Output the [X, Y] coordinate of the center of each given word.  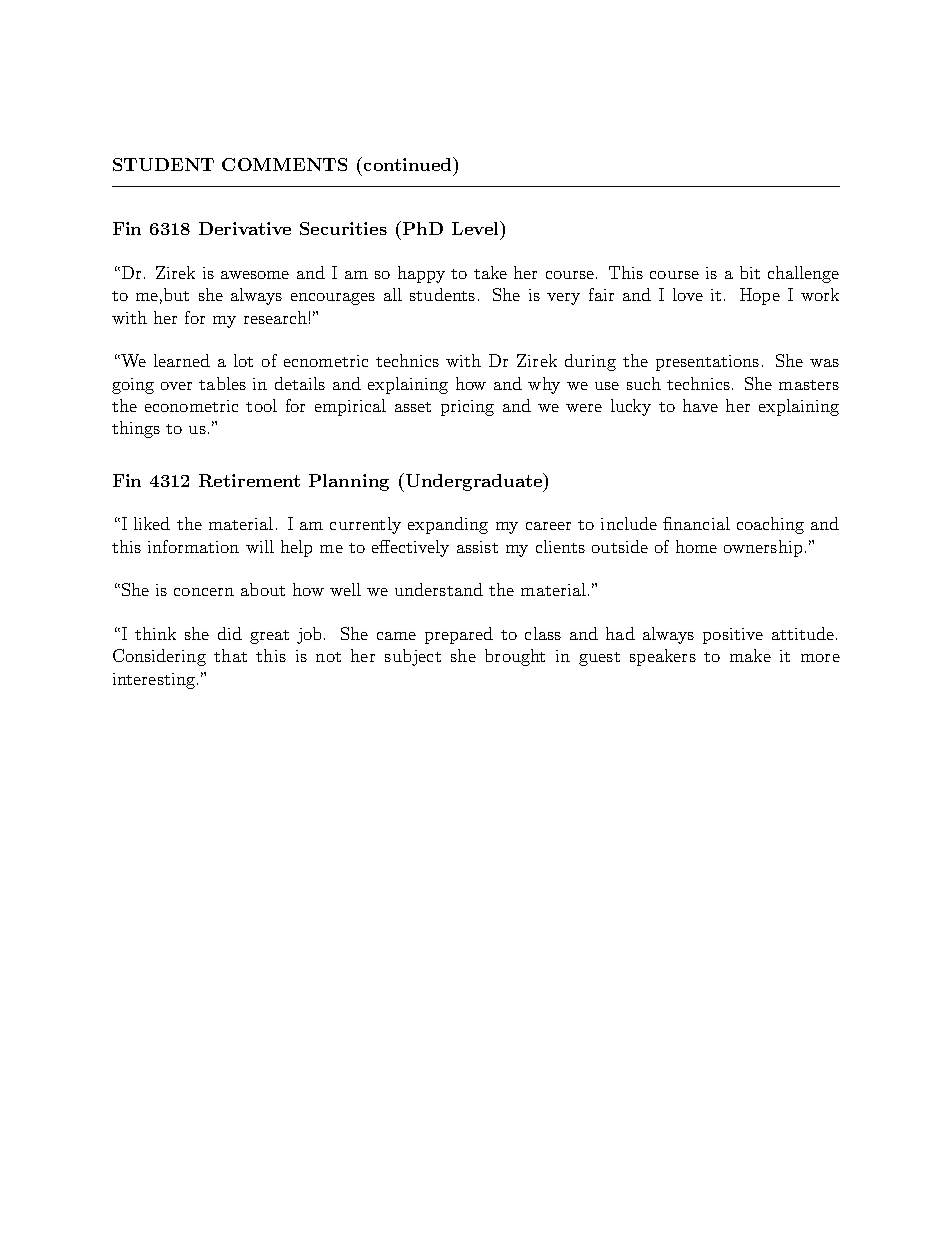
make [750, 655]
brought [515, 657]
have [700, 405]
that [230, 655]
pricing [467, 408]
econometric [191, 406]
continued [409, 164]
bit [750, 272]
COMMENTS [284, 164]
